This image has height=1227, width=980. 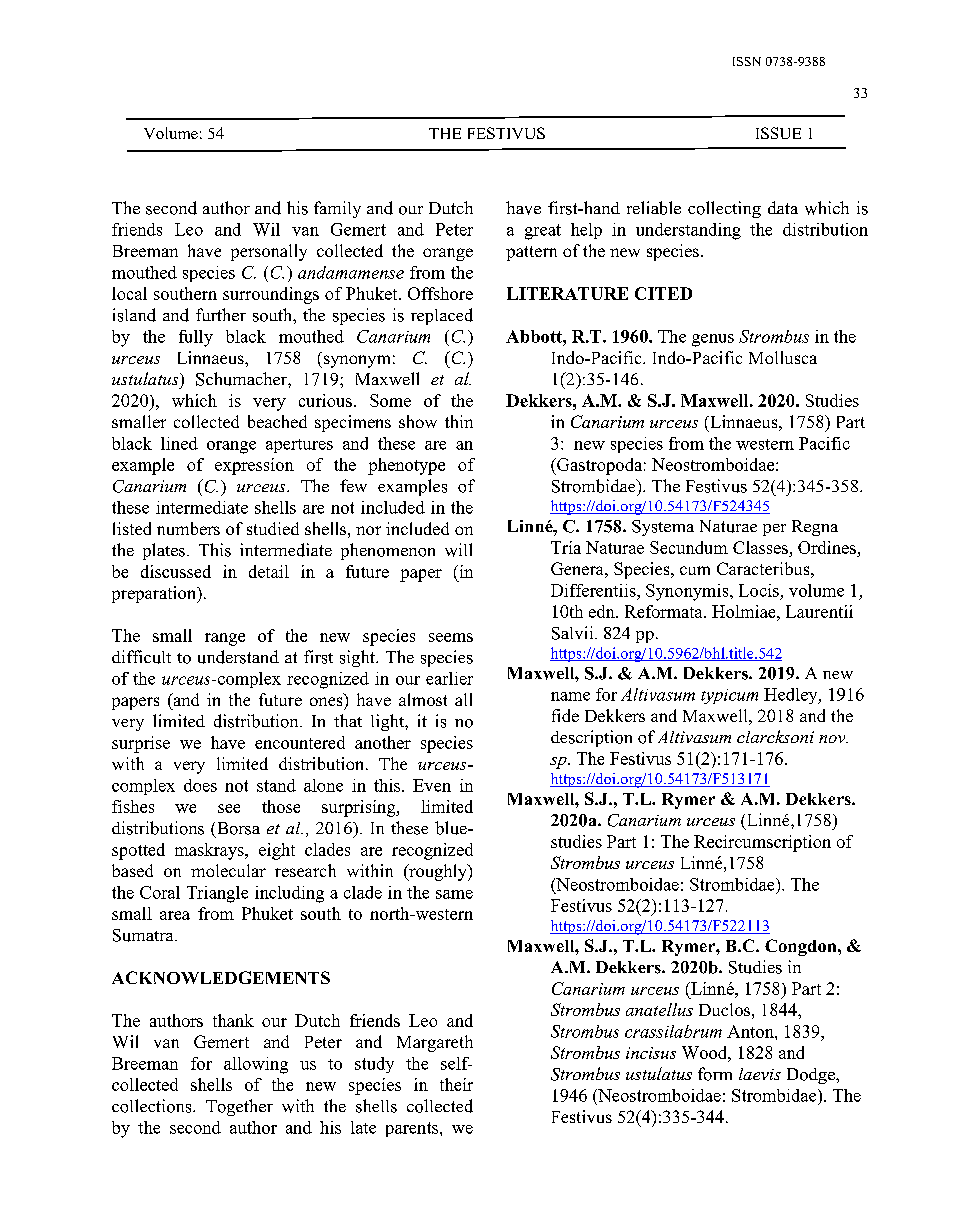 I want to click on nov, so click(x=833, y=739).
